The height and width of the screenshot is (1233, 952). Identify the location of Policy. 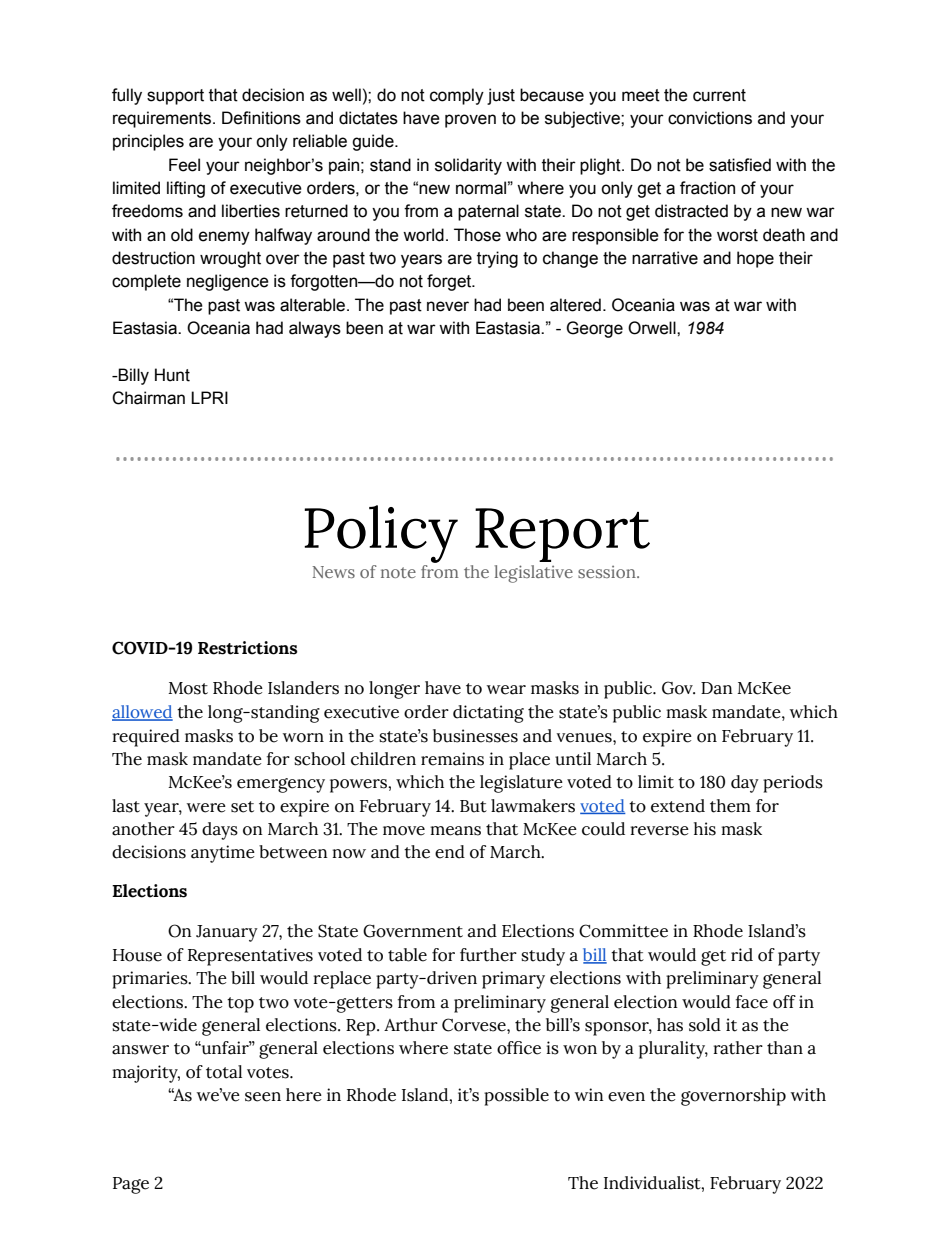
(381, 534).
